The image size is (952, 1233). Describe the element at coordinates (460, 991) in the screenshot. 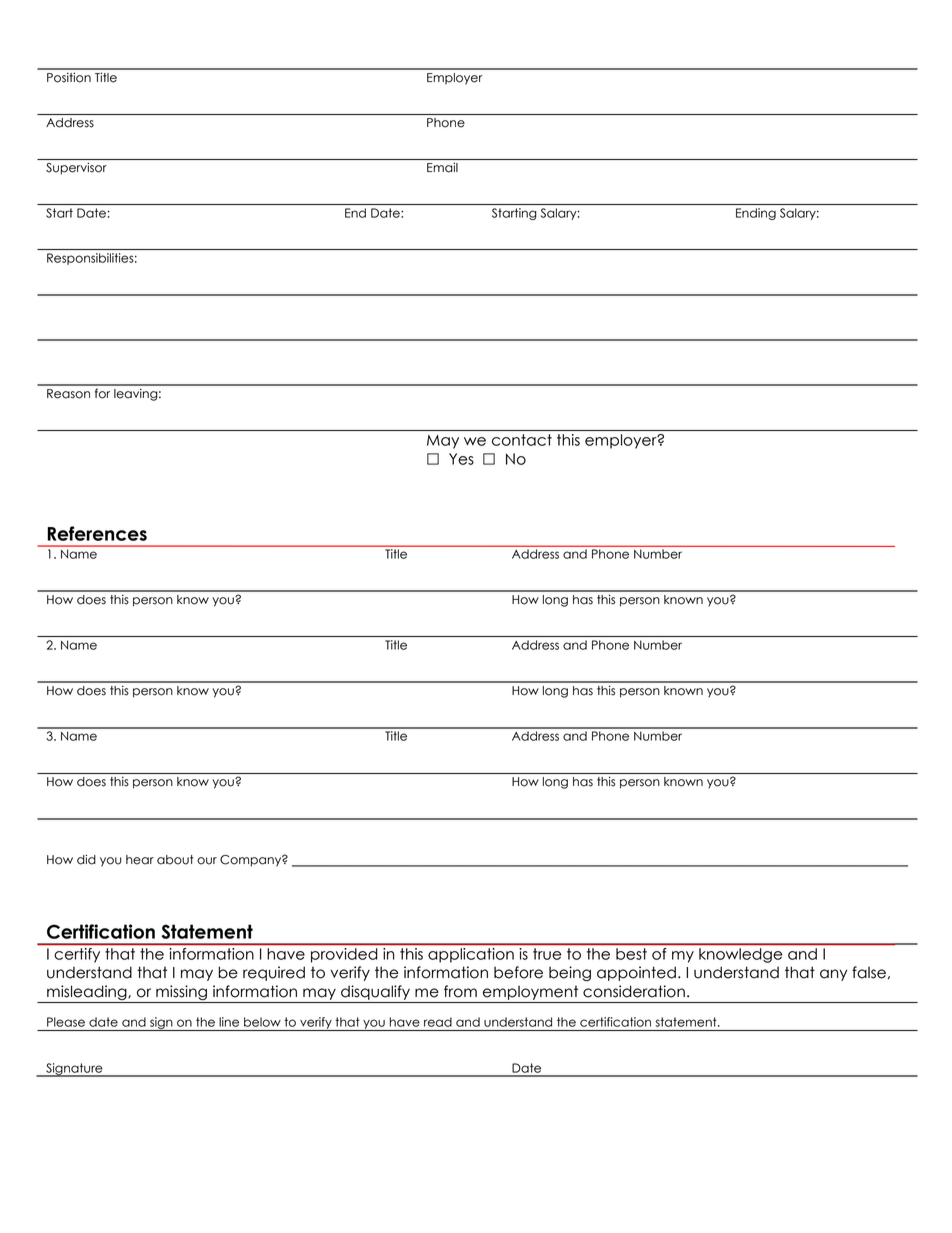

I see `from` at that location.
